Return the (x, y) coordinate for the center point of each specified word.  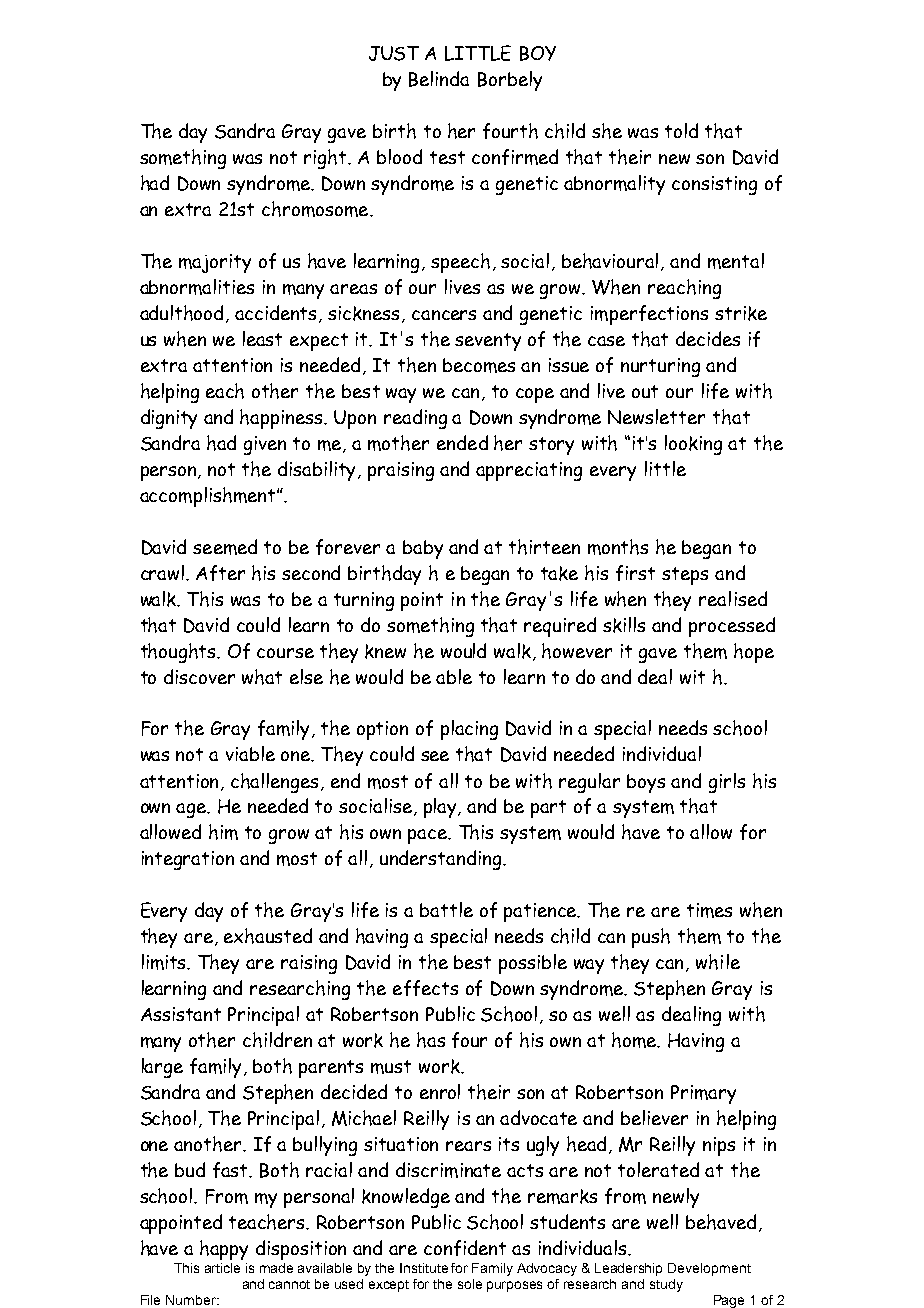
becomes (479, 365)
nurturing (660, 367)
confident (465, 1248)
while (718, 962)
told (681, 130)
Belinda (439, 79)
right (326, 159)
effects (425, 988)
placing (469, 730)
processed (732, 627)
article (222, 1268)
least (262, 338)
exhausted (268, 936)
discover (199, 676)
